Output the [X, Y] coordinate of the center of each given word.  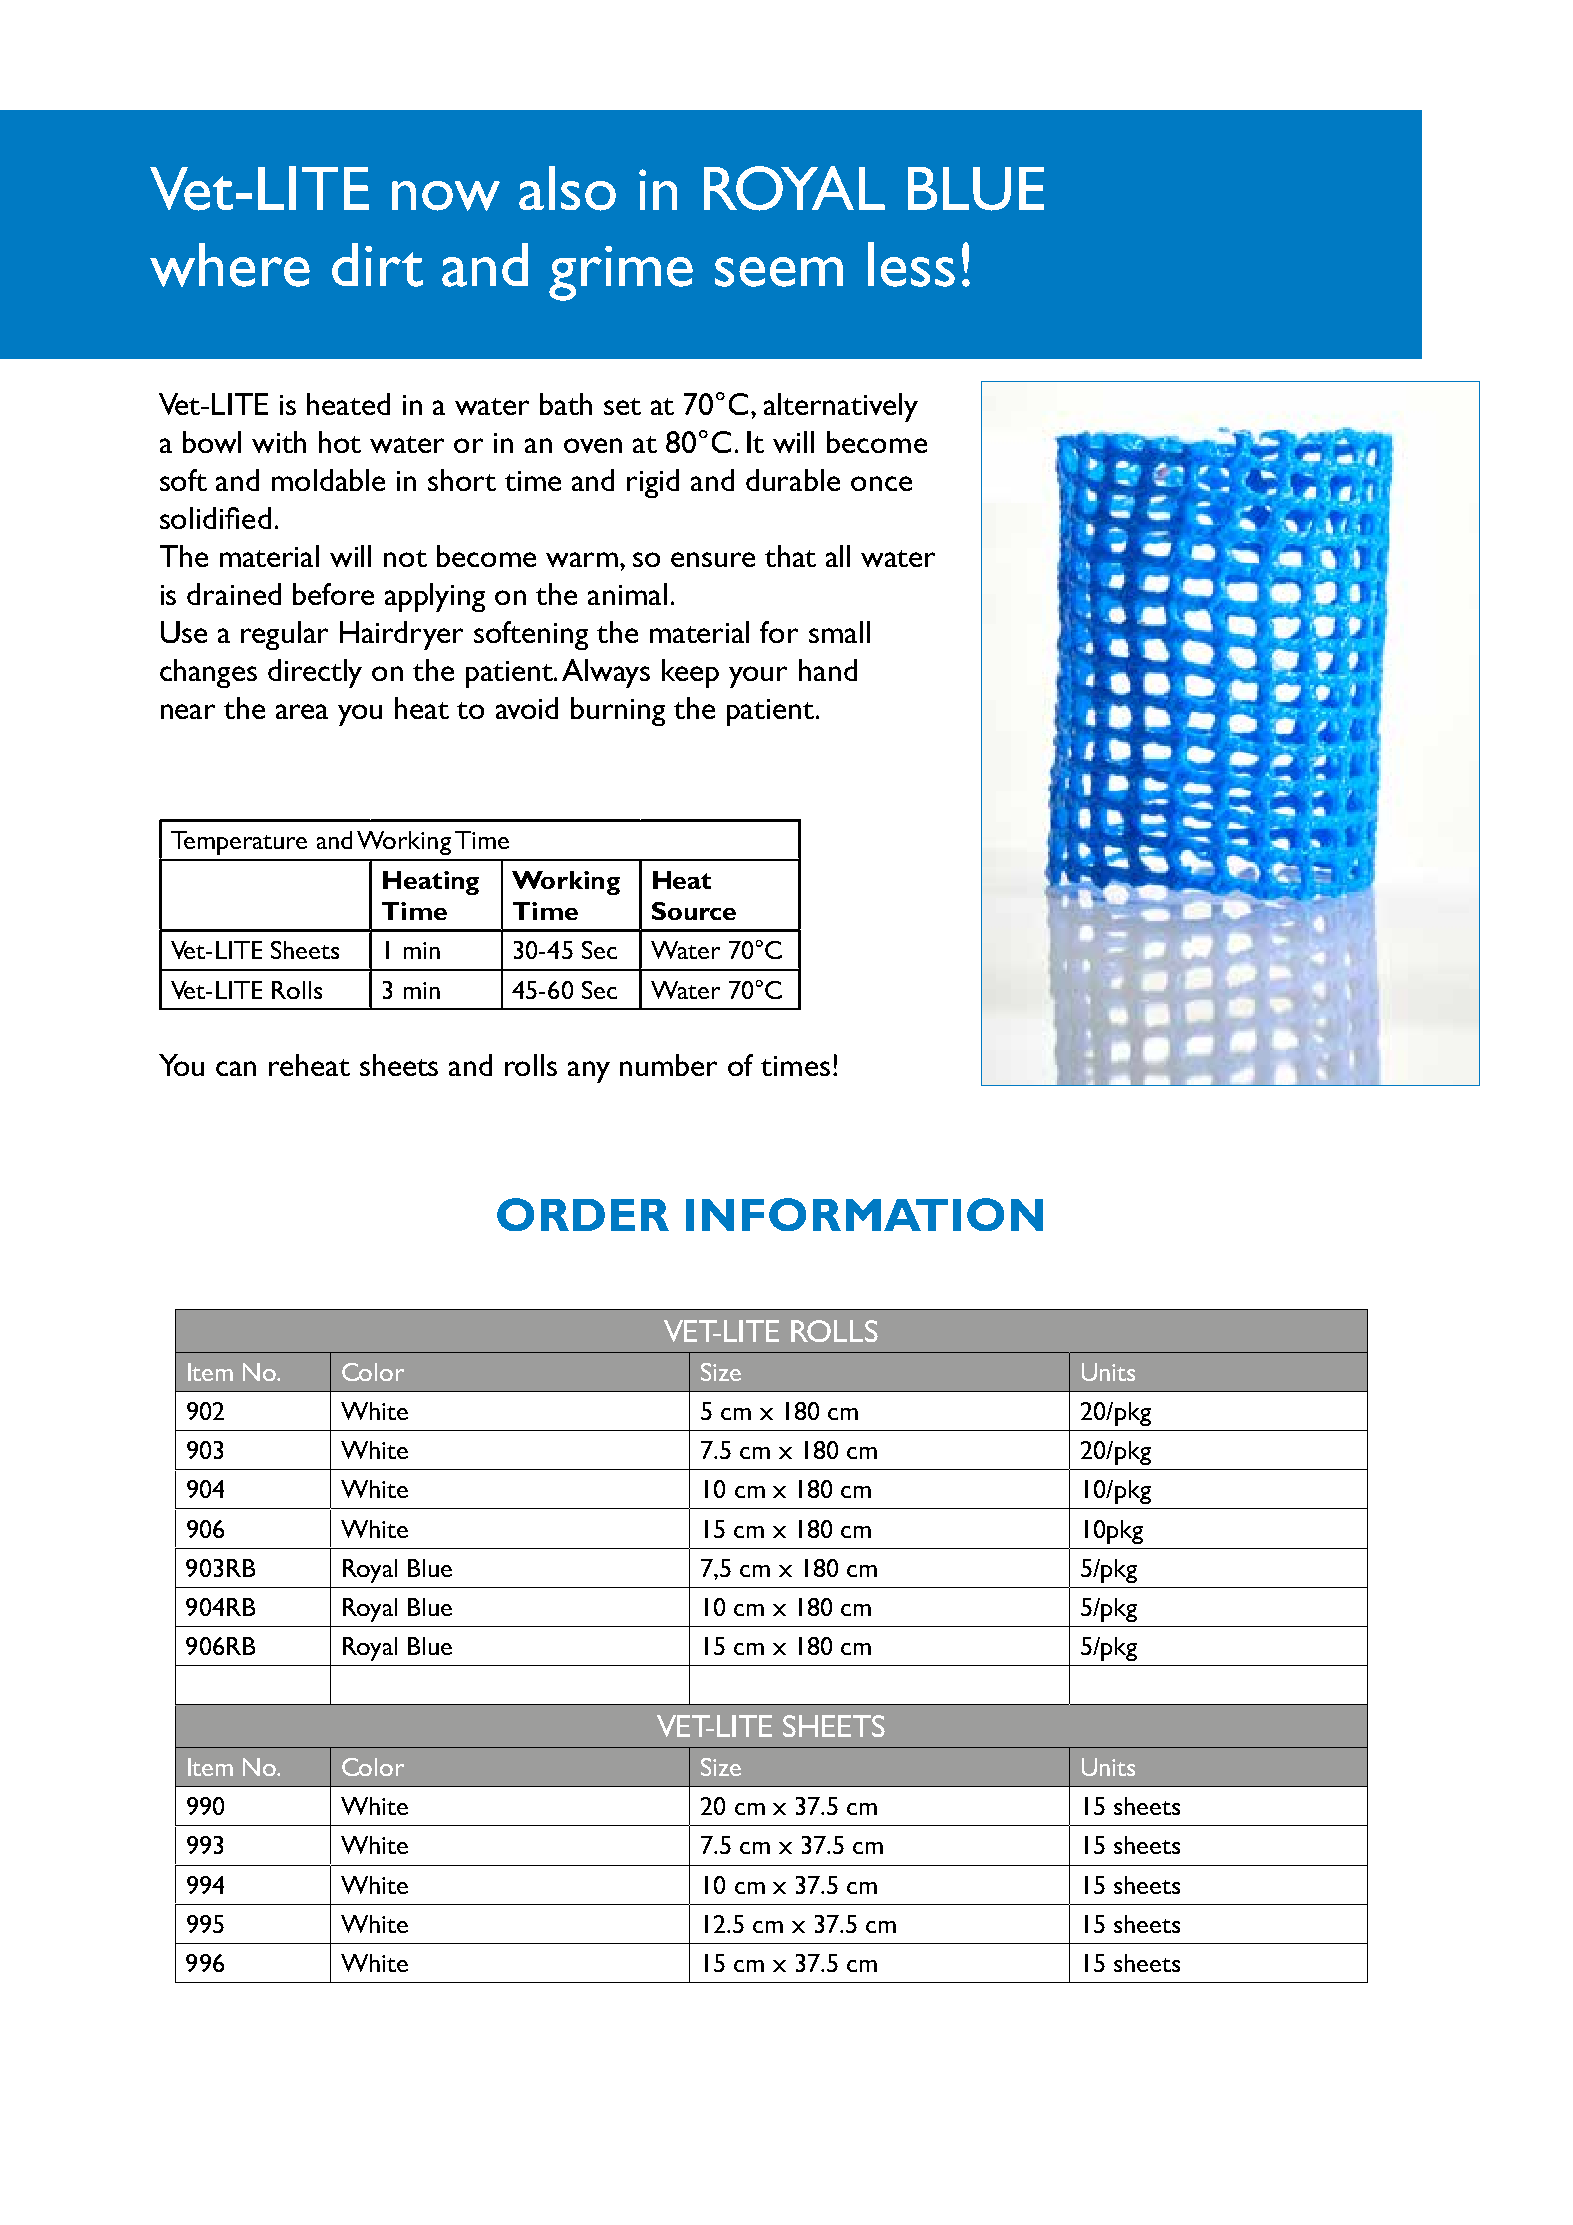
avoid [527, 708]
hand [828, 670]
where [230, 265]
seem [779, 272]
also [567, 188]
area [302, 711]
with [279, 442]
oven [593, 445]
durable [793, 480]
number [668, 1065]
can [236, 1068]
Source [694, 911]
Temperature [239, 843]
